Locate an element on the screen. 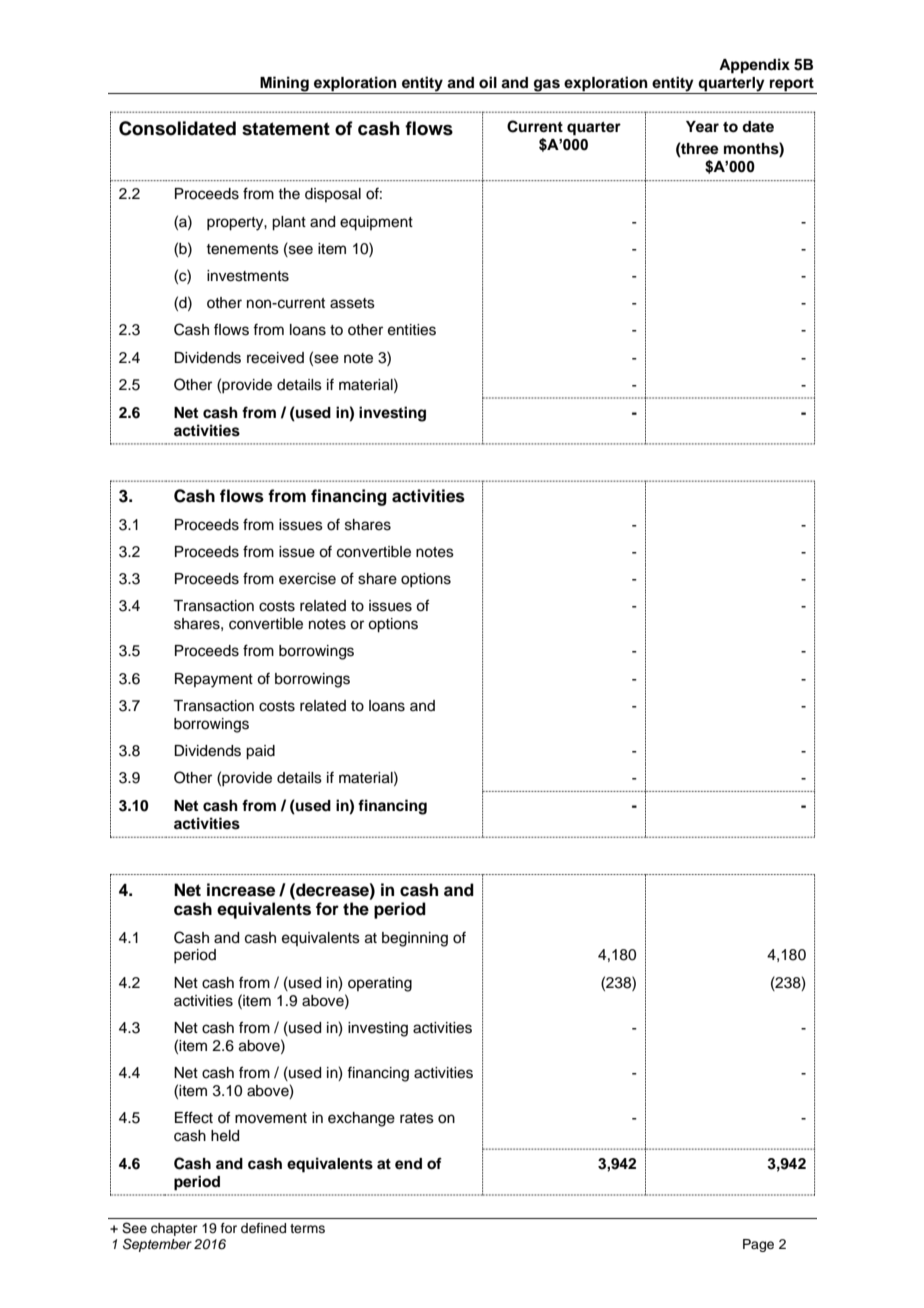 The width and height of the screenshot is (924, 1308). report is located at coordinates (792, 86).
